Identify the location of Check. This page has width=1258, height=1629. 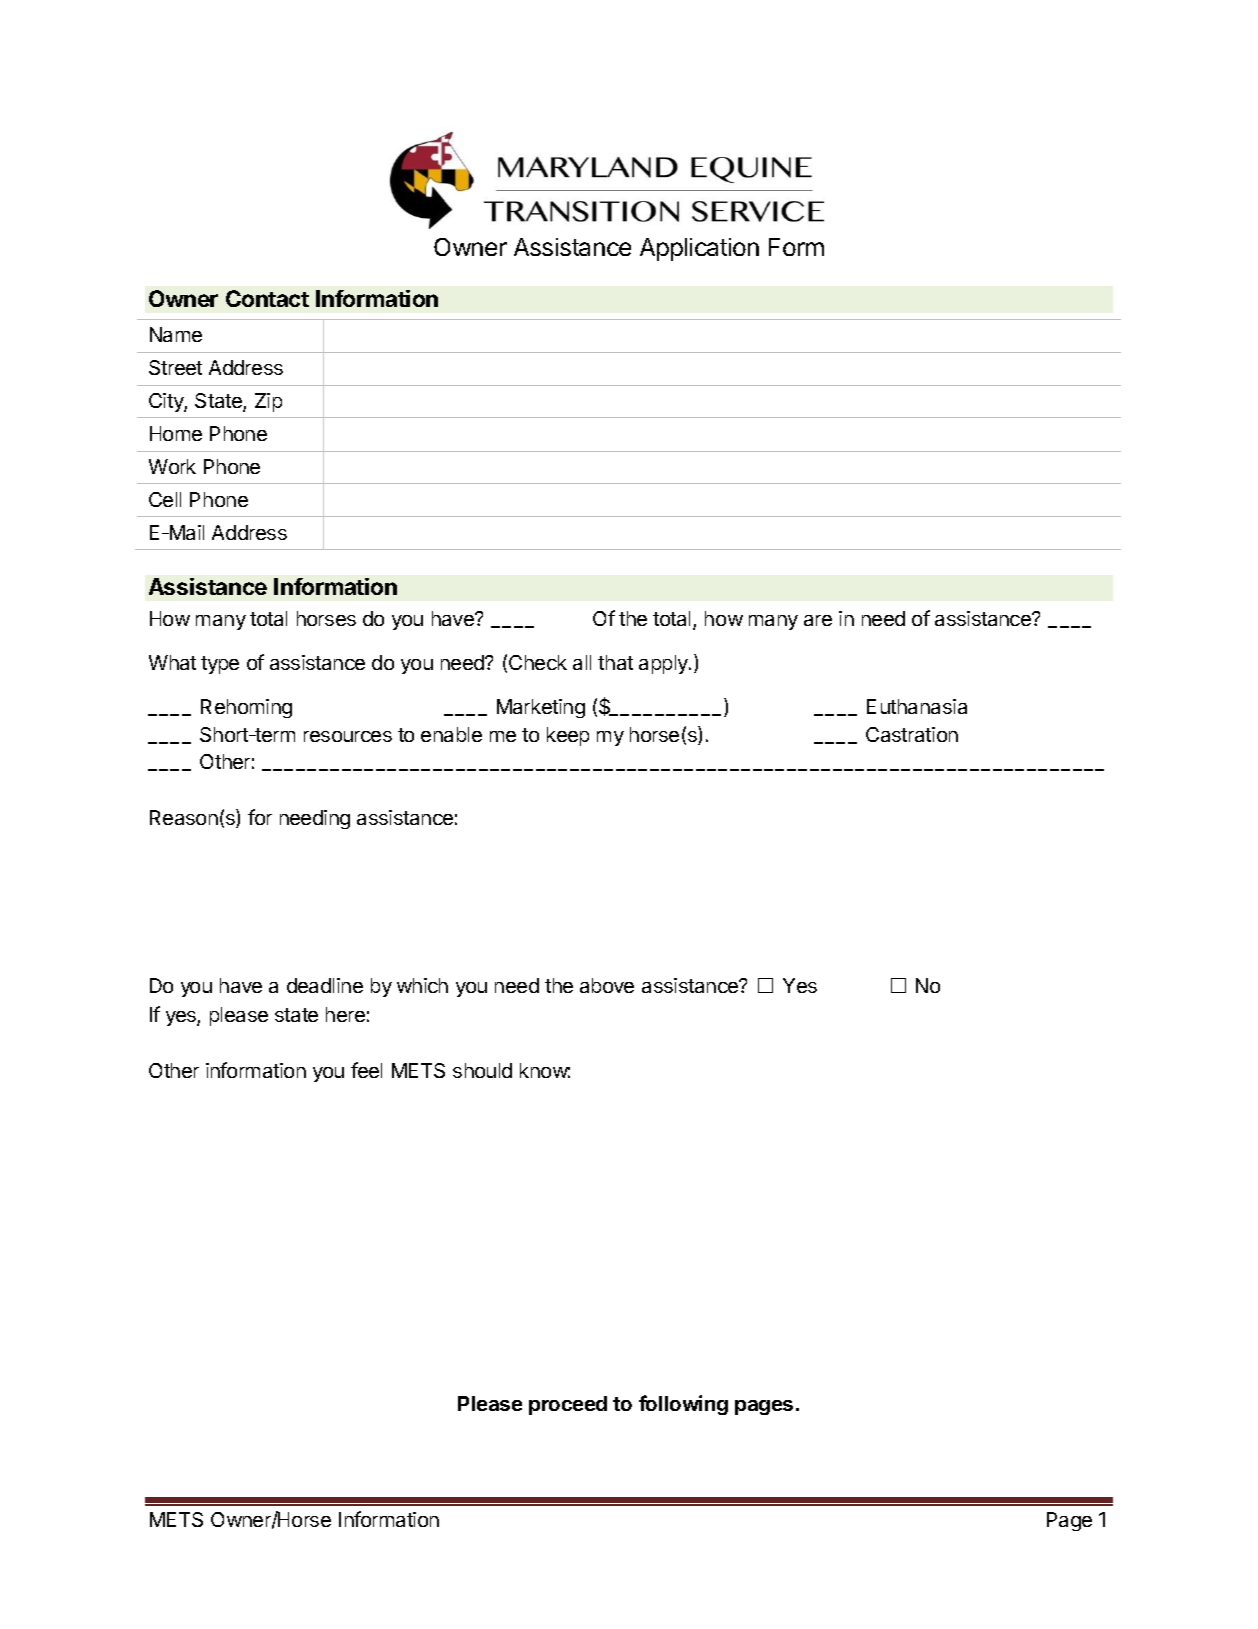
(538, 662).
